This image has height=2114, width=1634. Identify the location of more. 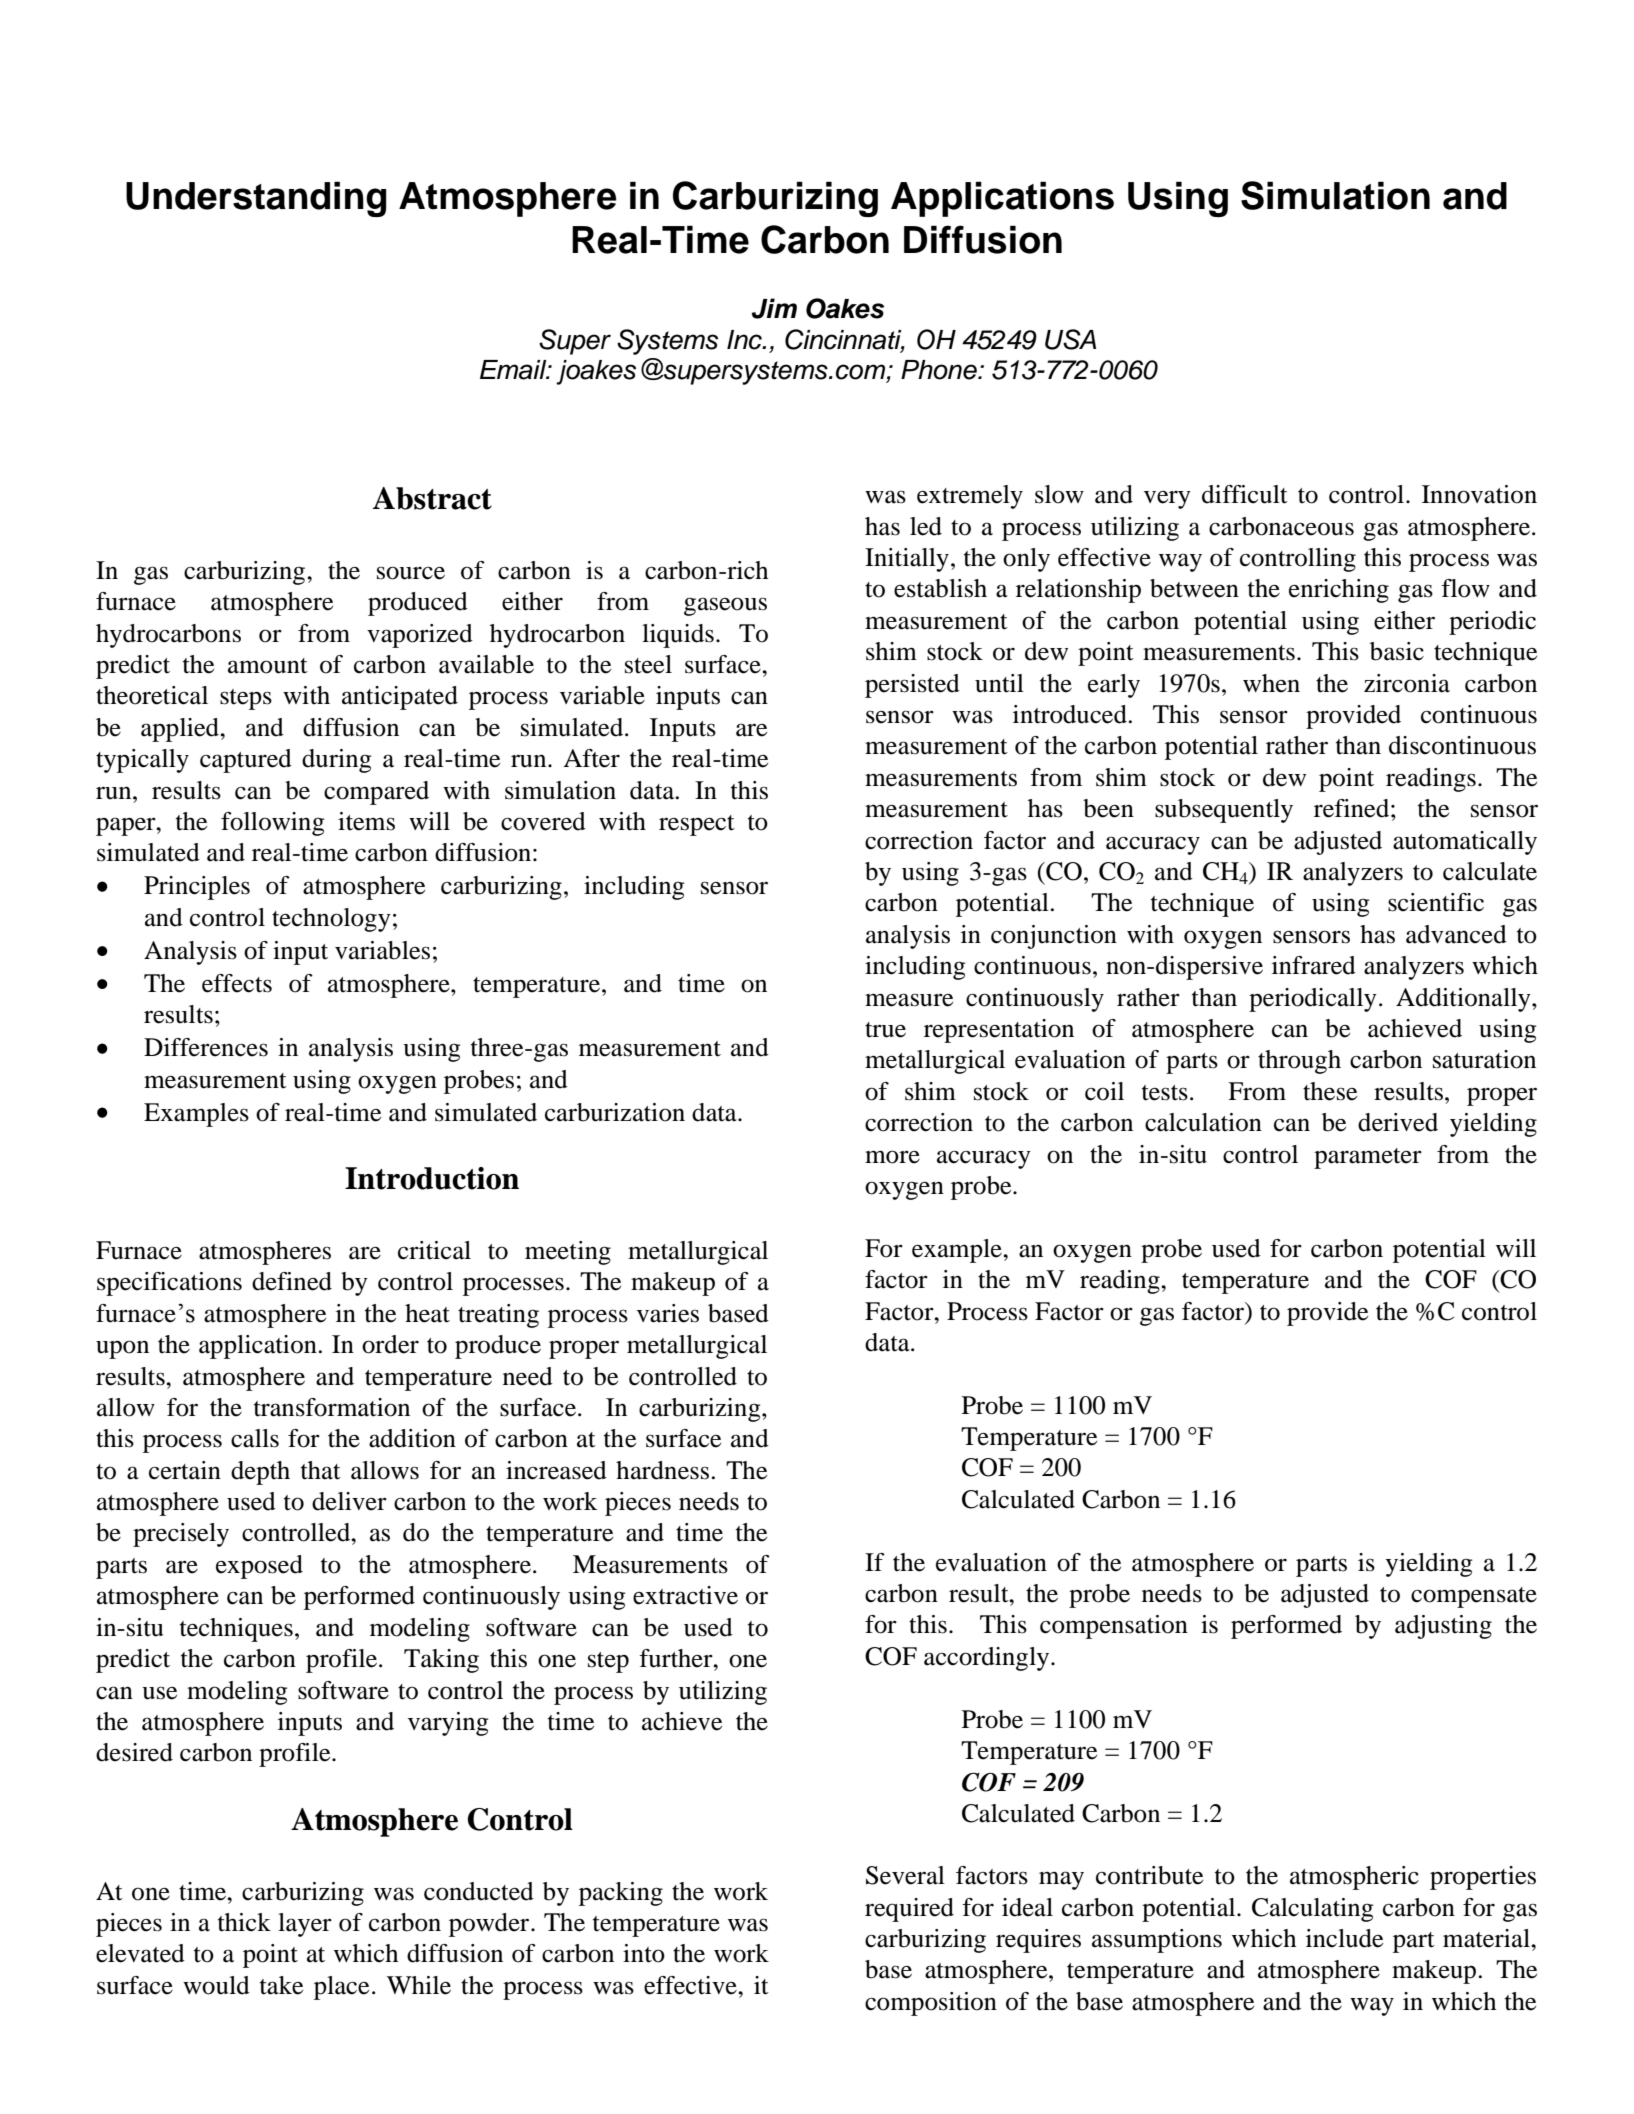
(892, 1157).
